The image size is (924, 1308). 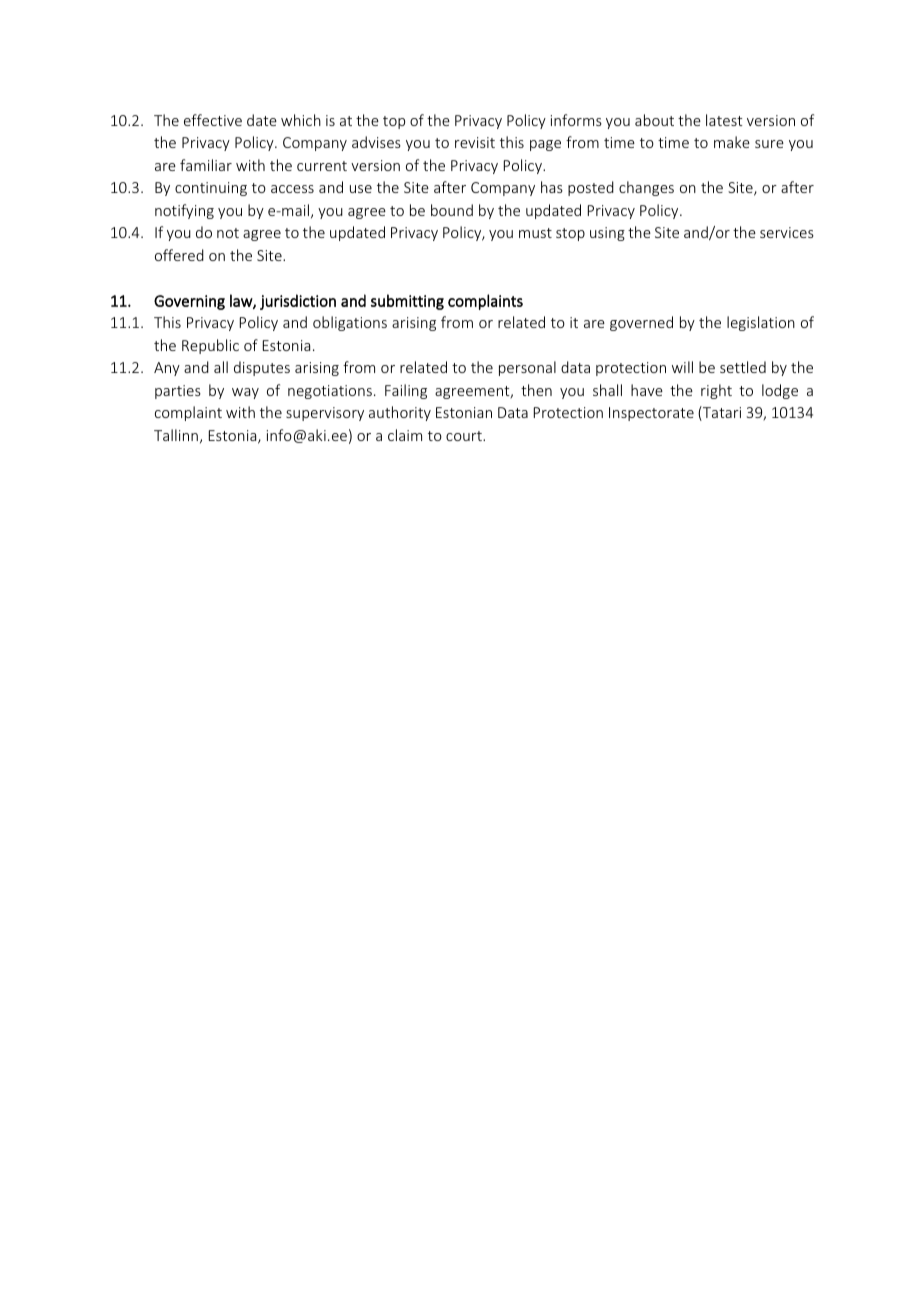 What do you see at coordinates (646, 188) in the image?
I see `changes` at bounding box center [646, 188].
